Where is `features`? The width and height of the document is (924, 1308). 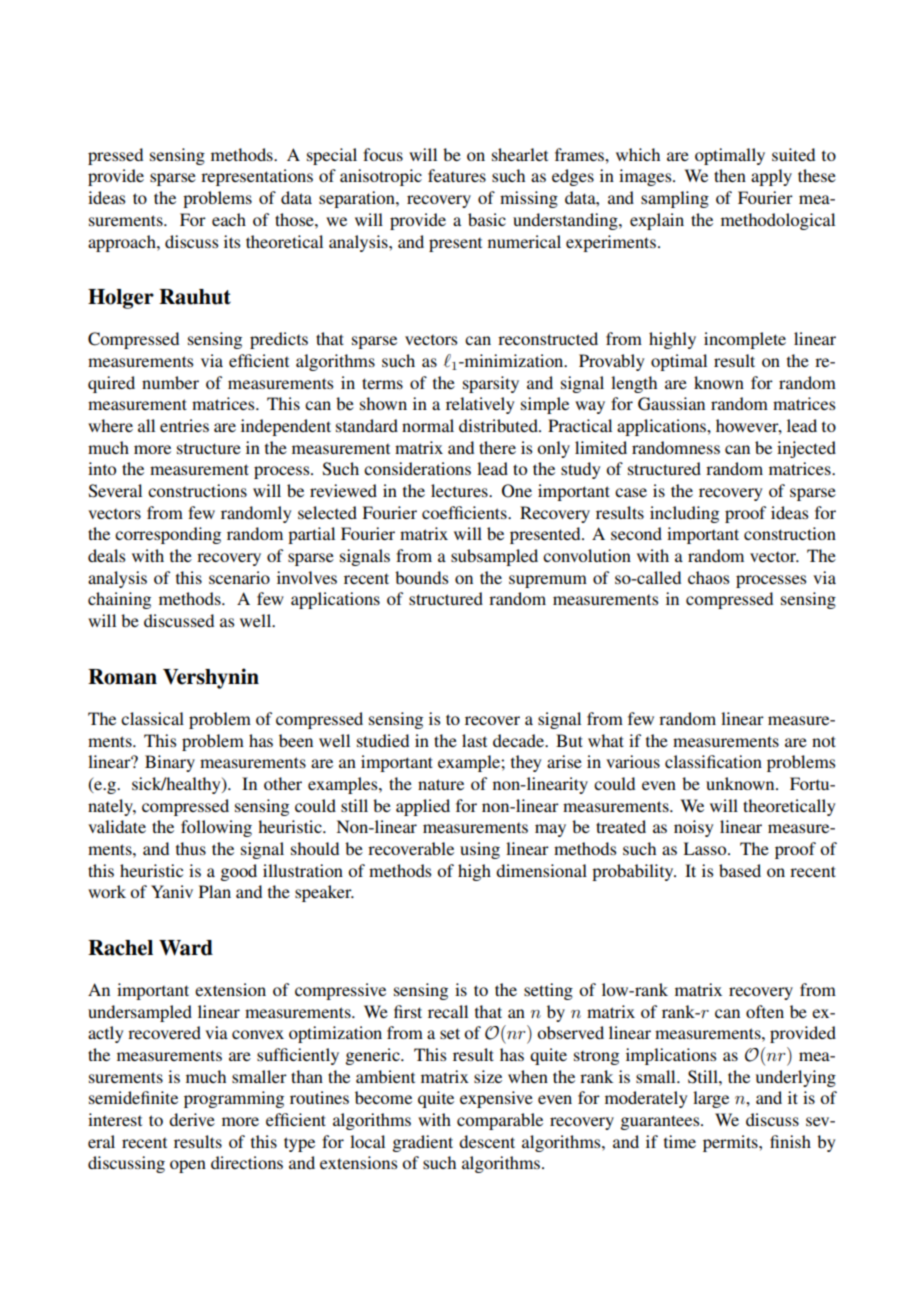
features is located at coordinates (457, 175).
